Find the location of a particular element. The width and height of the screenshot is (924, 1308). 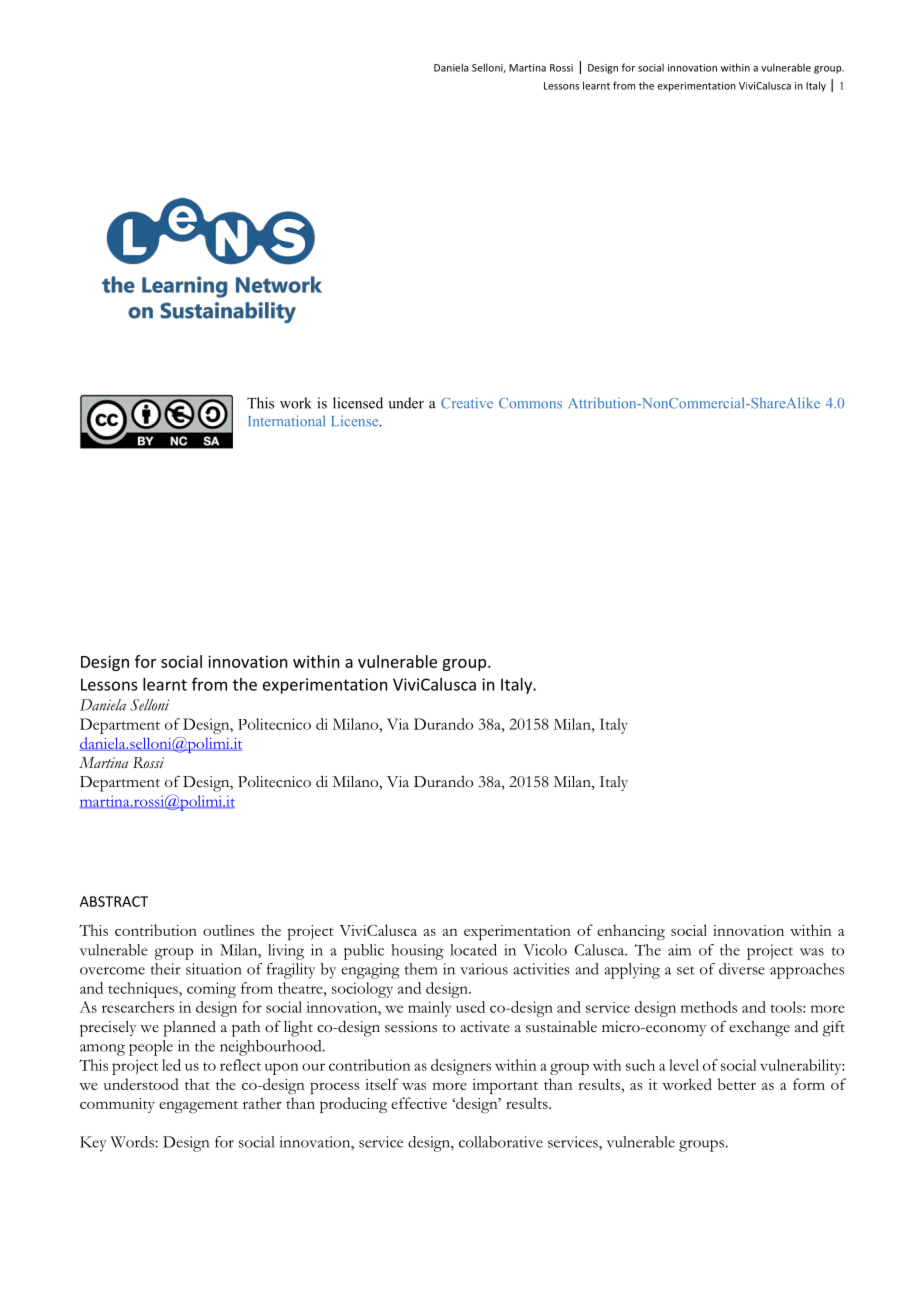

Commons is located at coordinates (530, 403).
